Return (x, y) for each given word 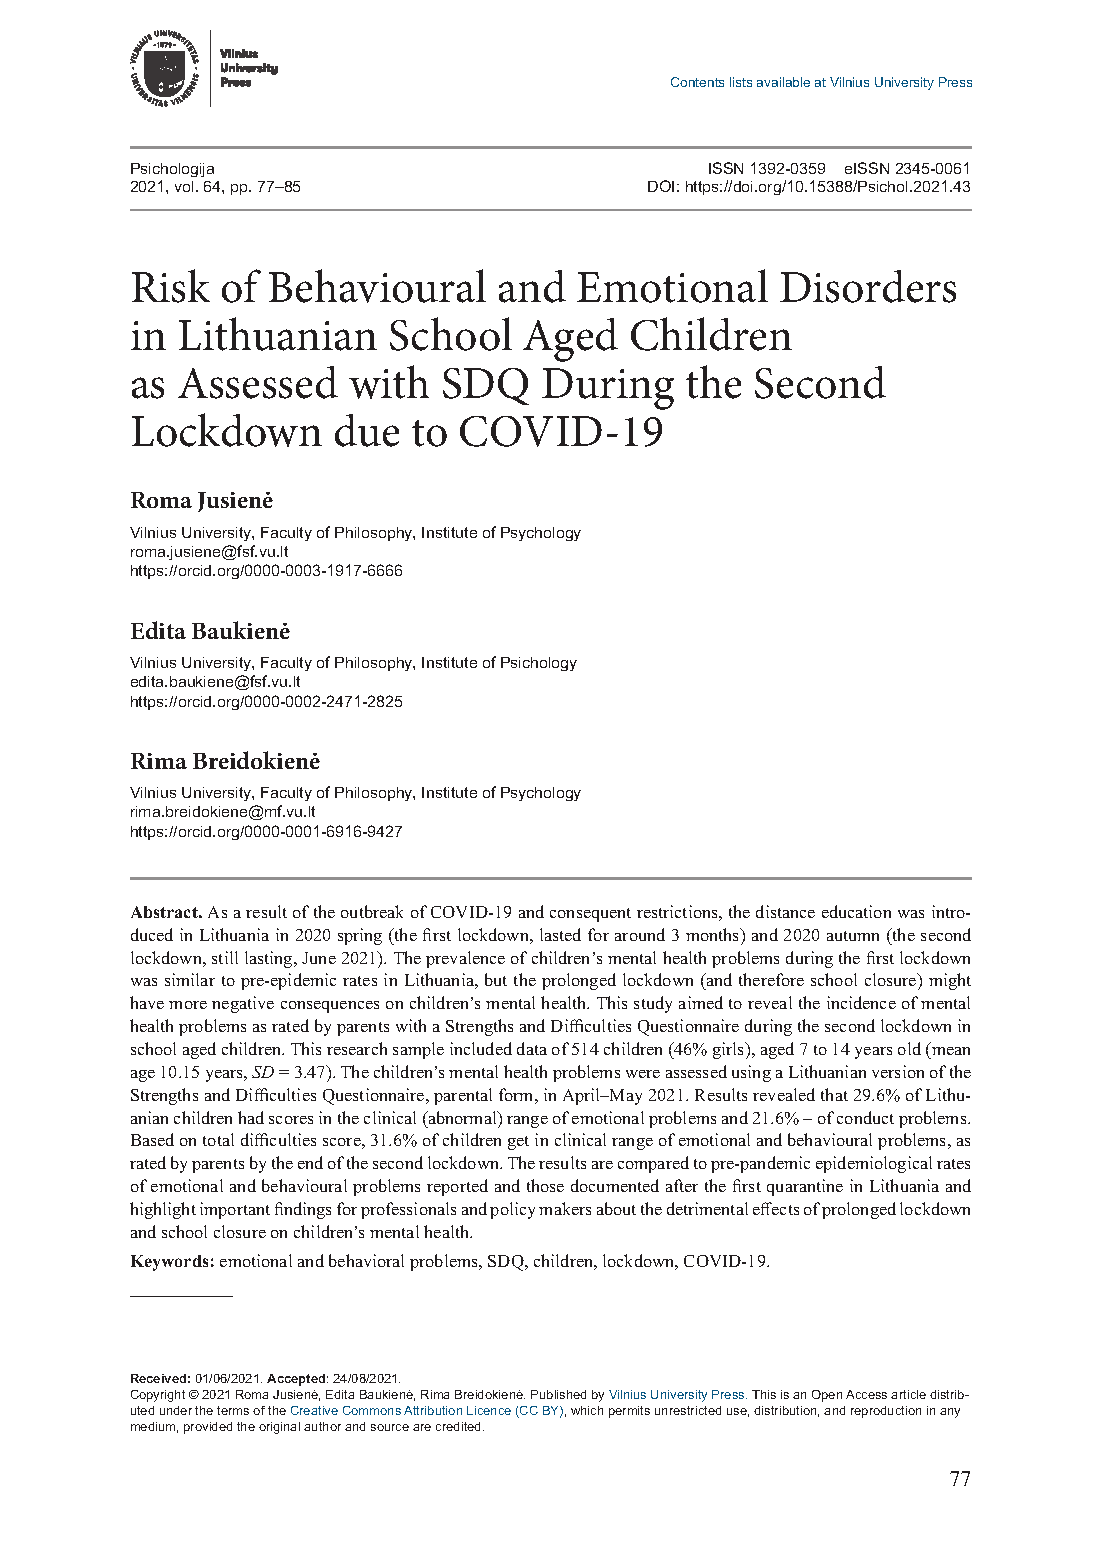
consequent (590, 915)
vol (184, 186)
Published (558, 1394)
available (783, 82)
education (856, 911)
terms (233, 1410)
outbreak (372, 911)
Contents (697, 82)
